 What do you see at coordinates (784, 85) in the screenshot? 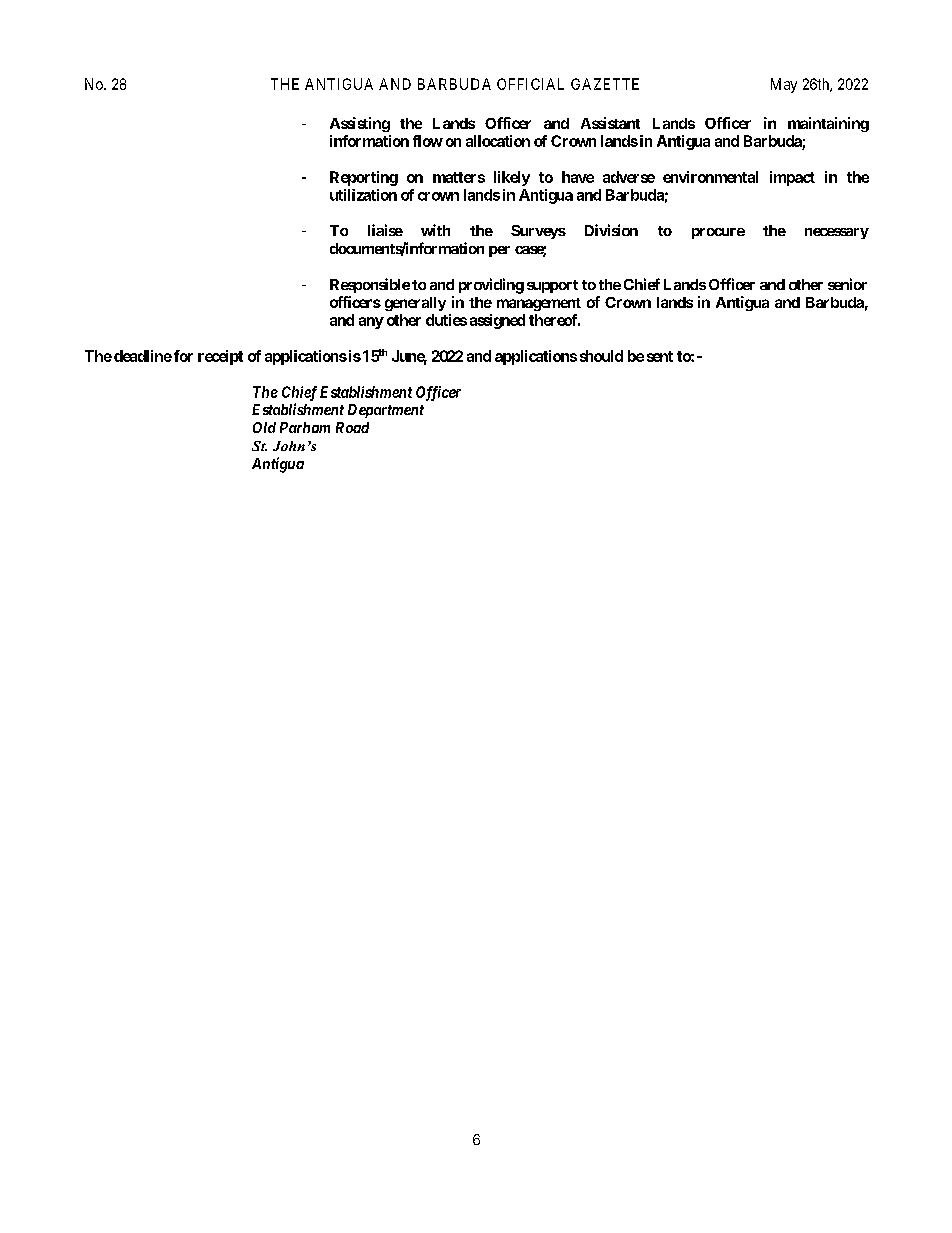
I see `May` at bounding box center [784, 85].
